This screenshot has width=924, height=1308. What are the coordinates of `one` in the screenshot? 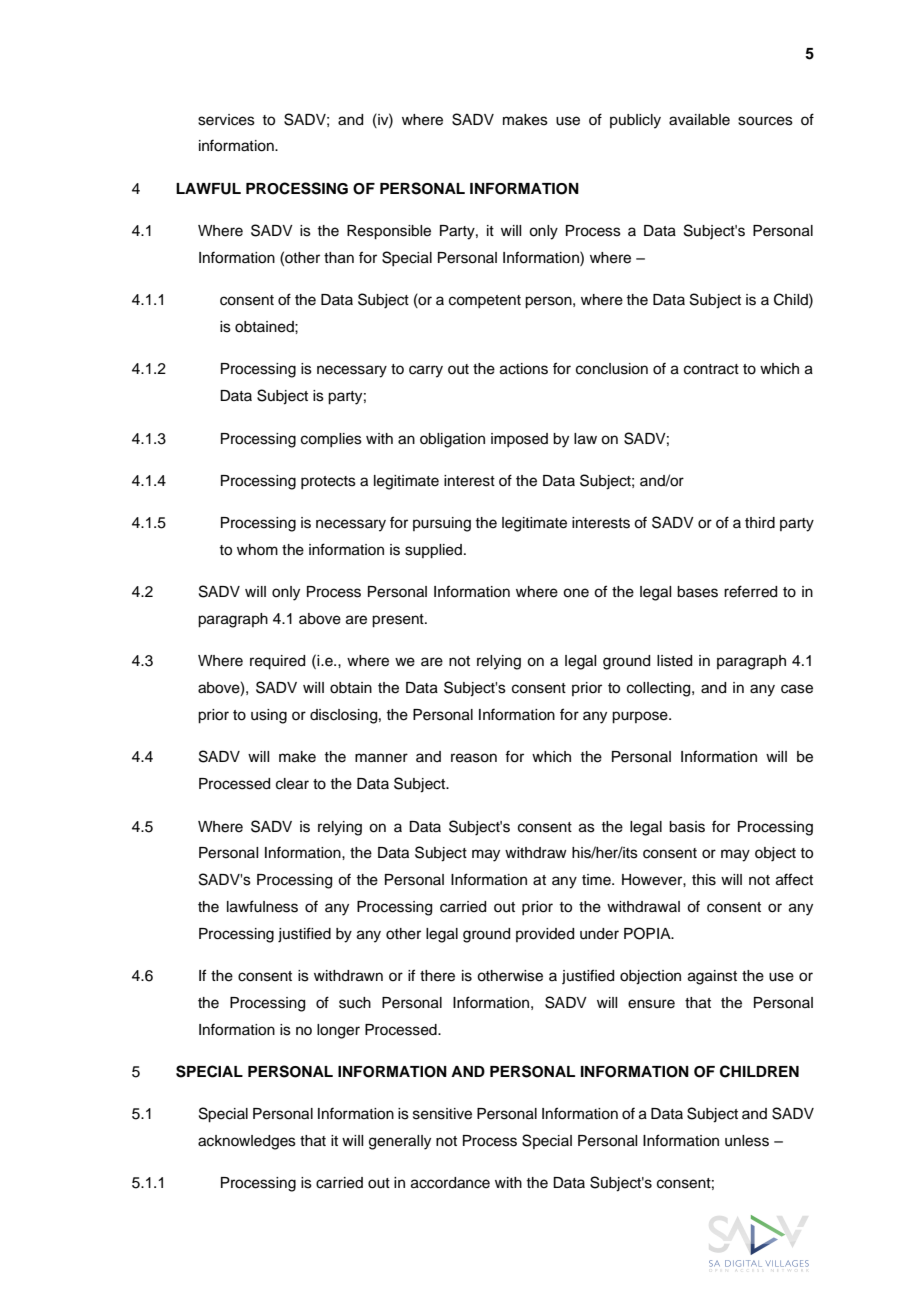 It's located at (576, 593).
